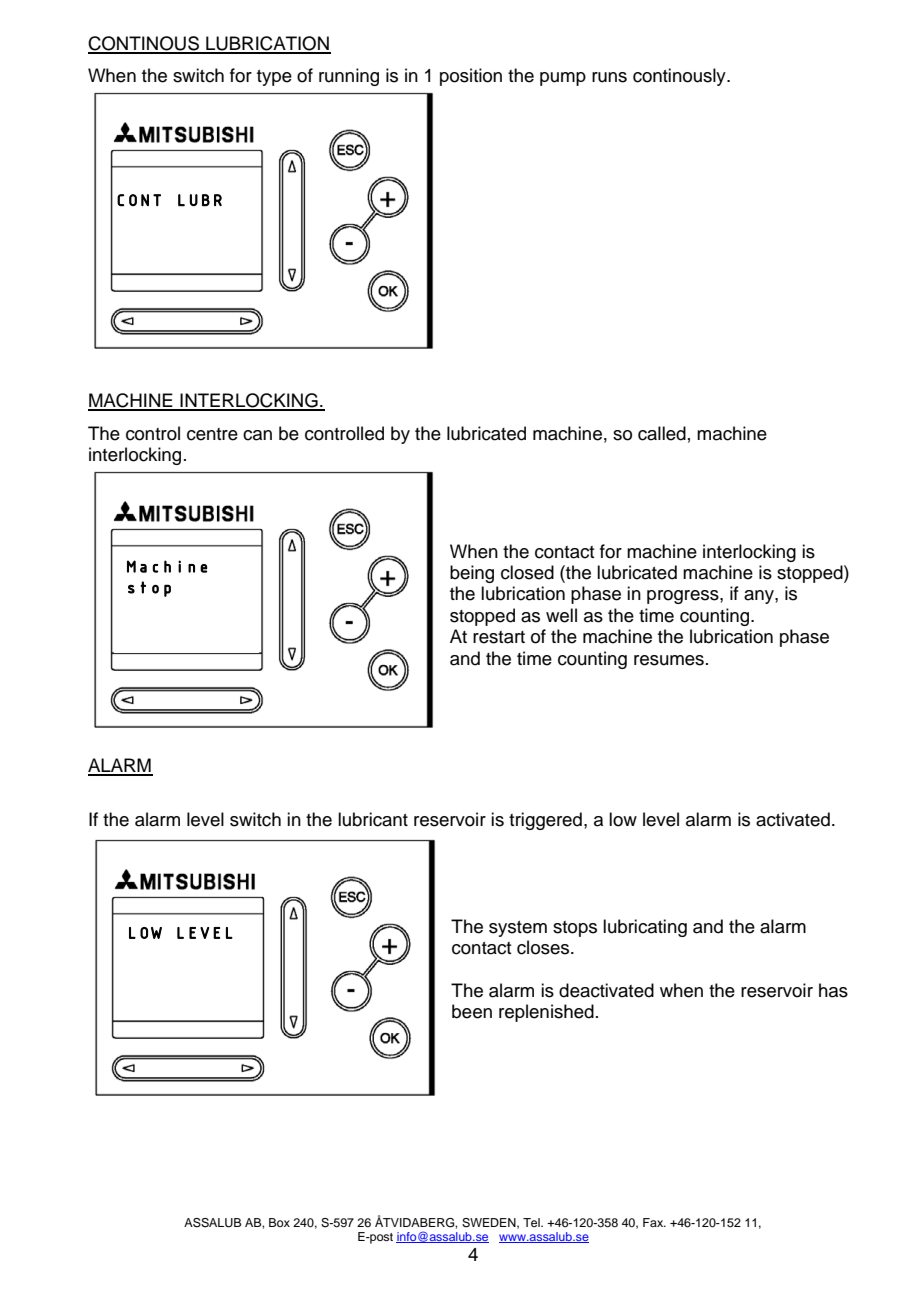  I want to click on Fax, so click(654, 1222).
